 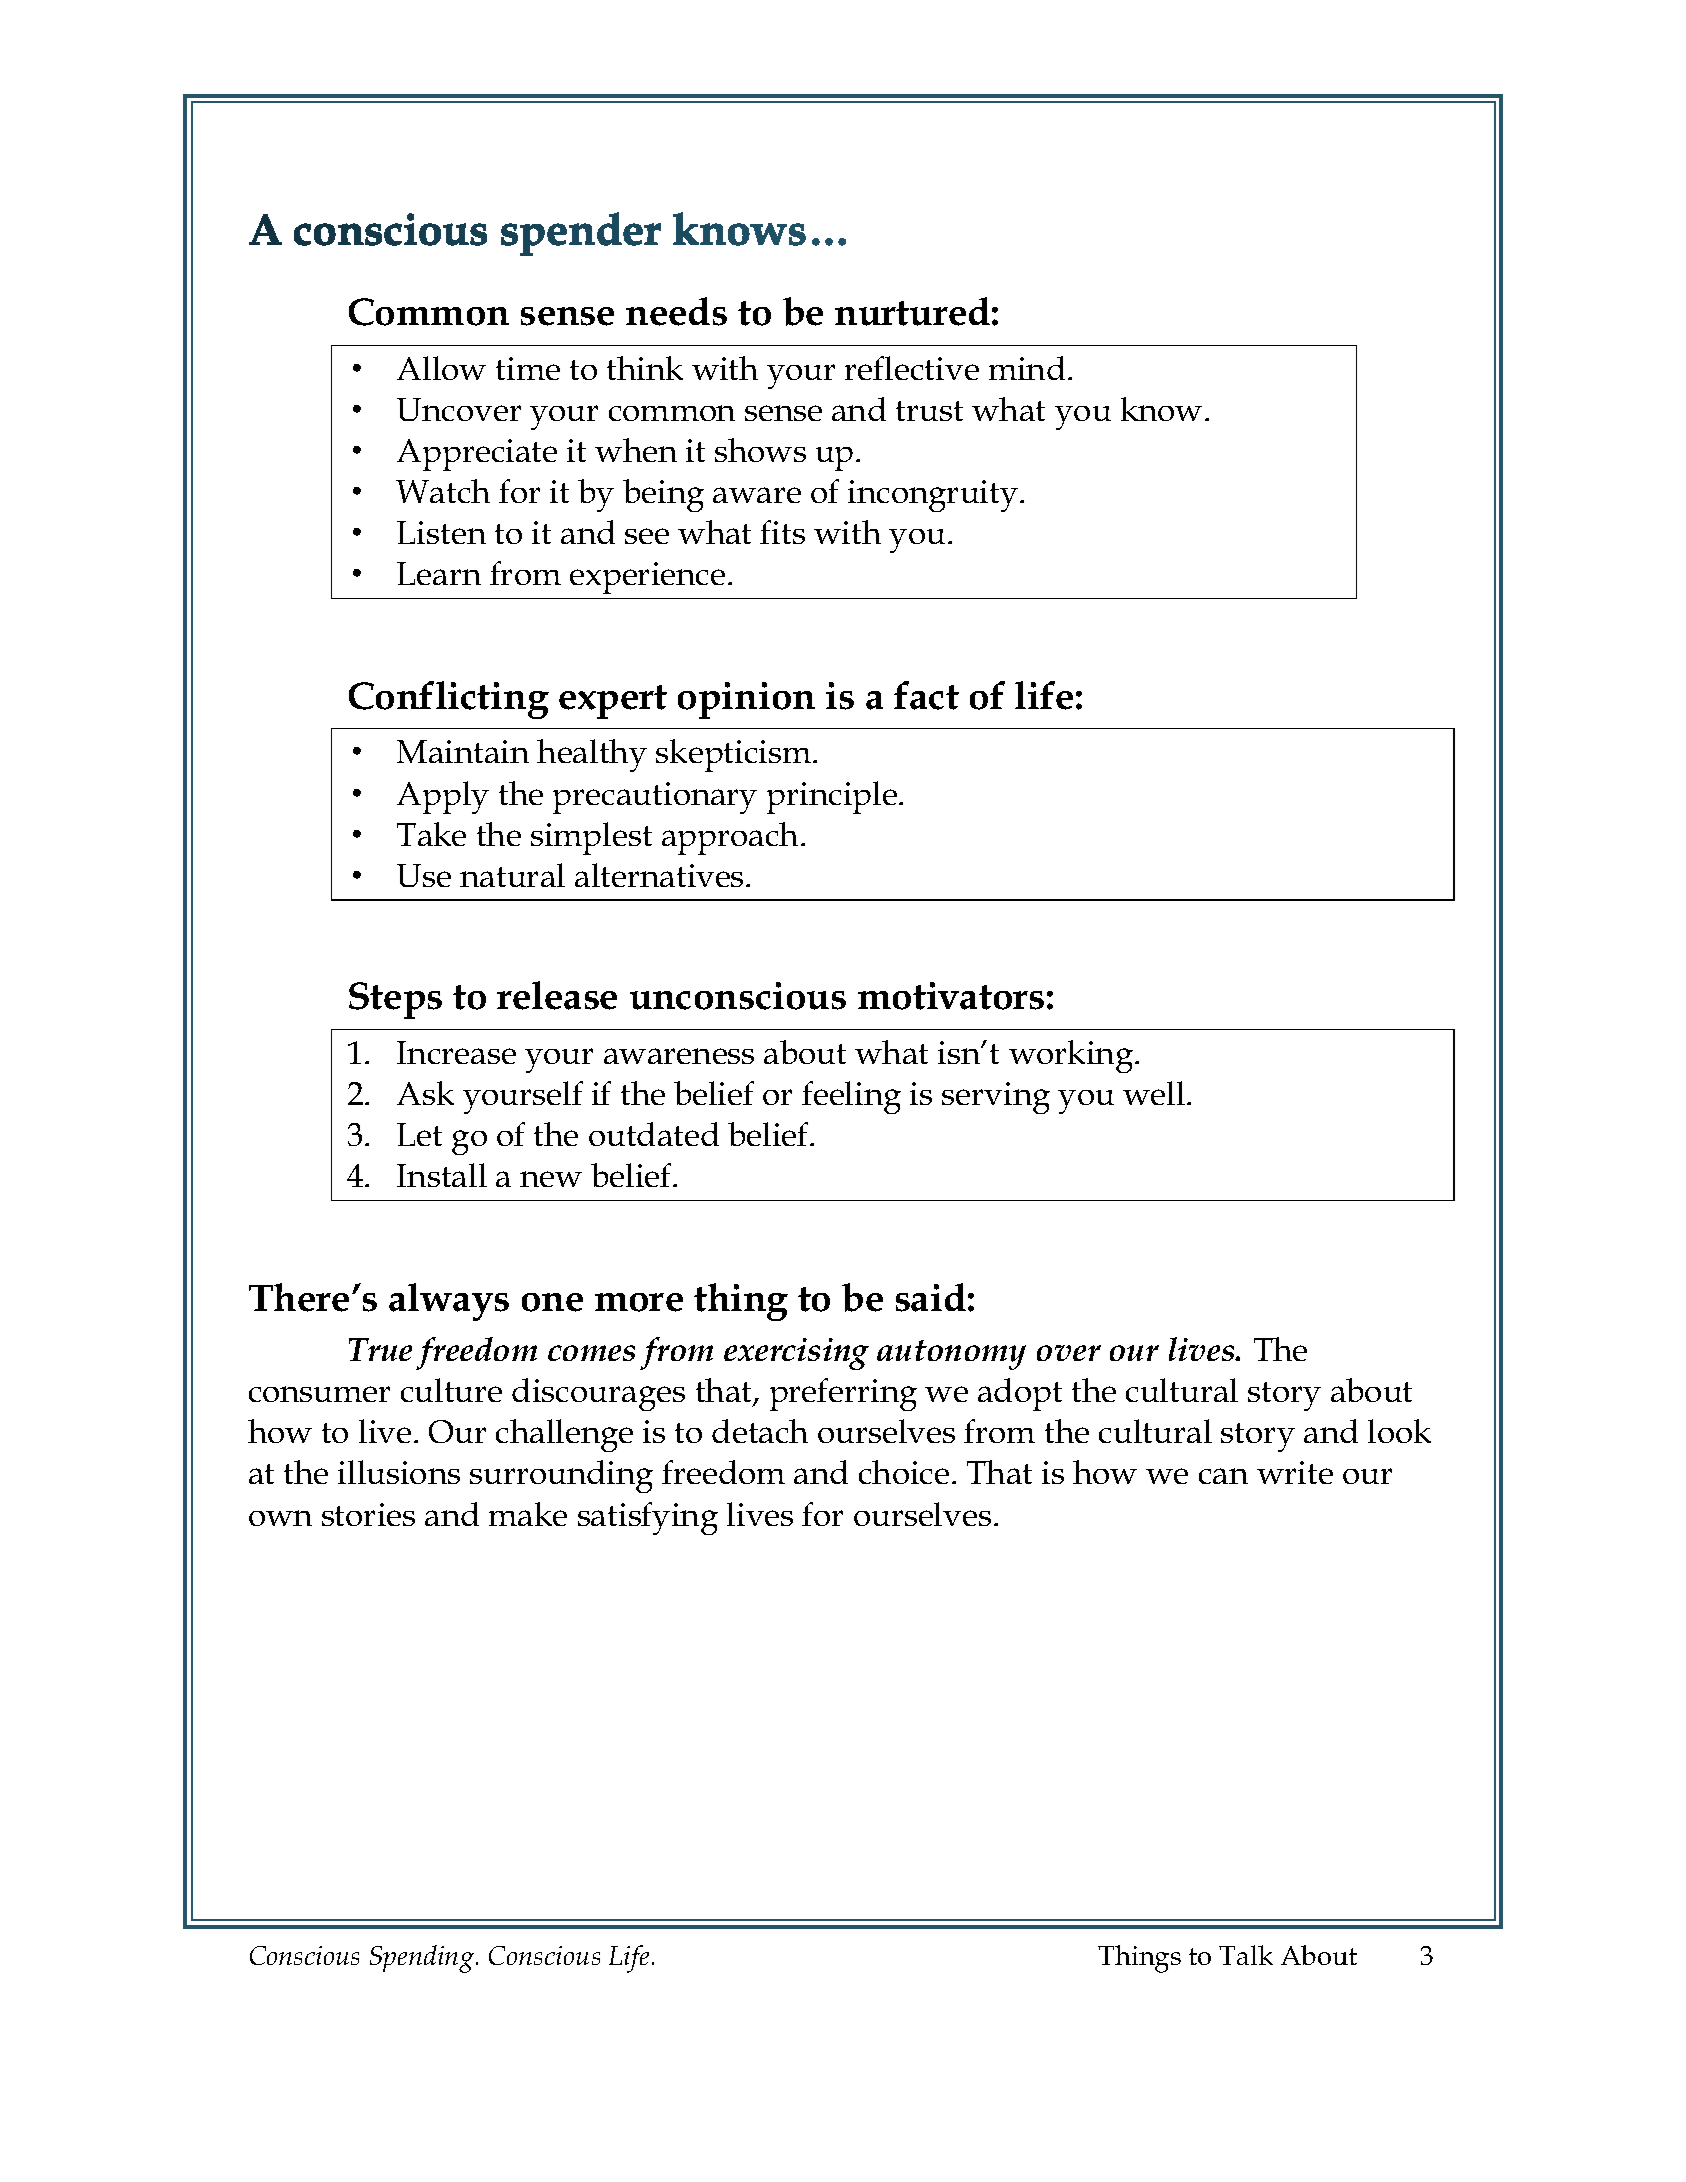 What do you see at coordinates (1246, 1955) in the image?
I see `Talk` at bounding box center [1246, 1955].
